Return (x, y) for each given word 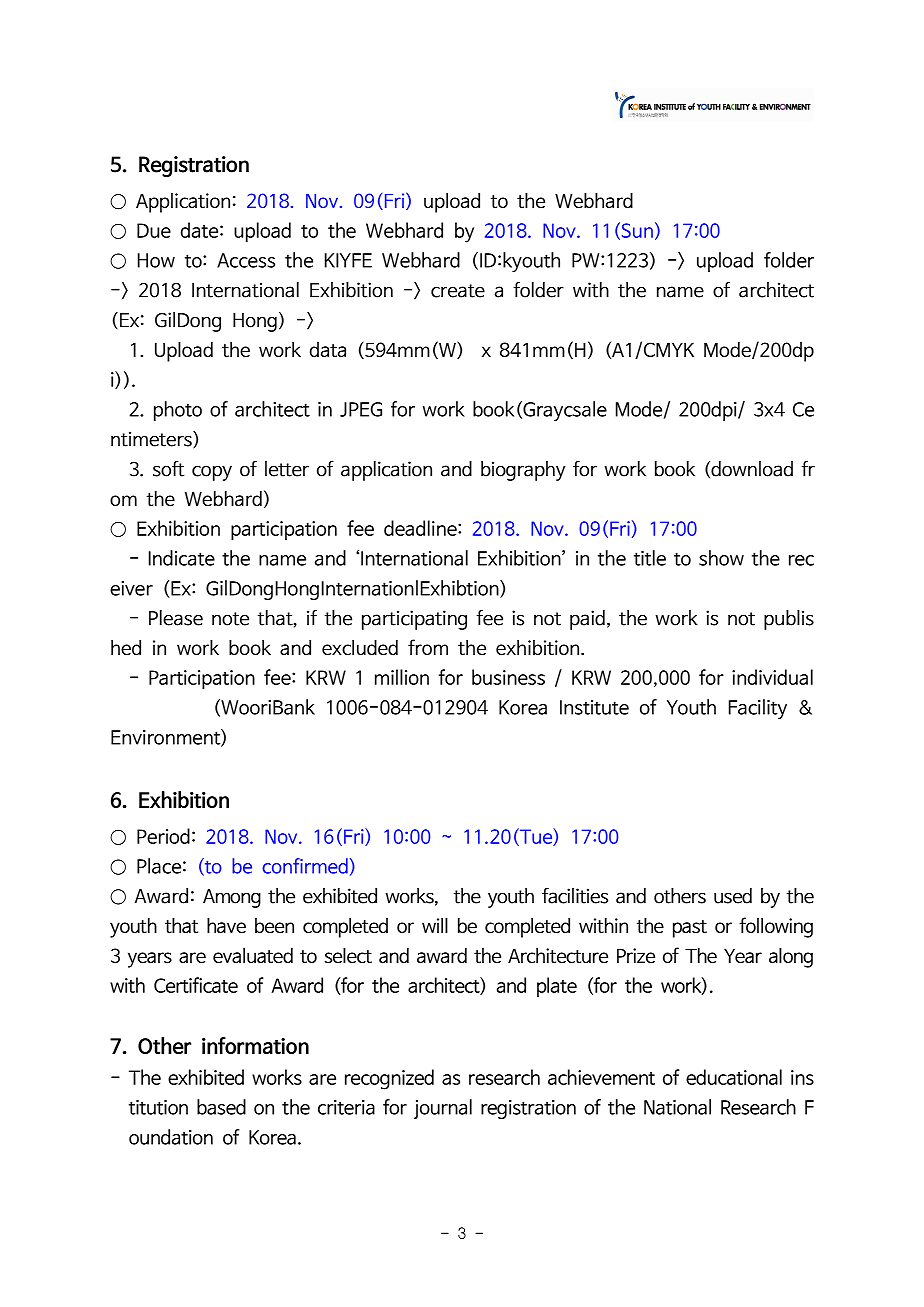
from (428, 647)
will (435, 925)
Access (246, 260)
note (230, 619)
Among (232, 898)
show (721, 558)
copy (212, 473)
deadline (421, 528)
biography (523, 471)
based (221, 1107)
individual (772, 677)
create (458, 291)
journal (443, 1109)
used (733, 896)
